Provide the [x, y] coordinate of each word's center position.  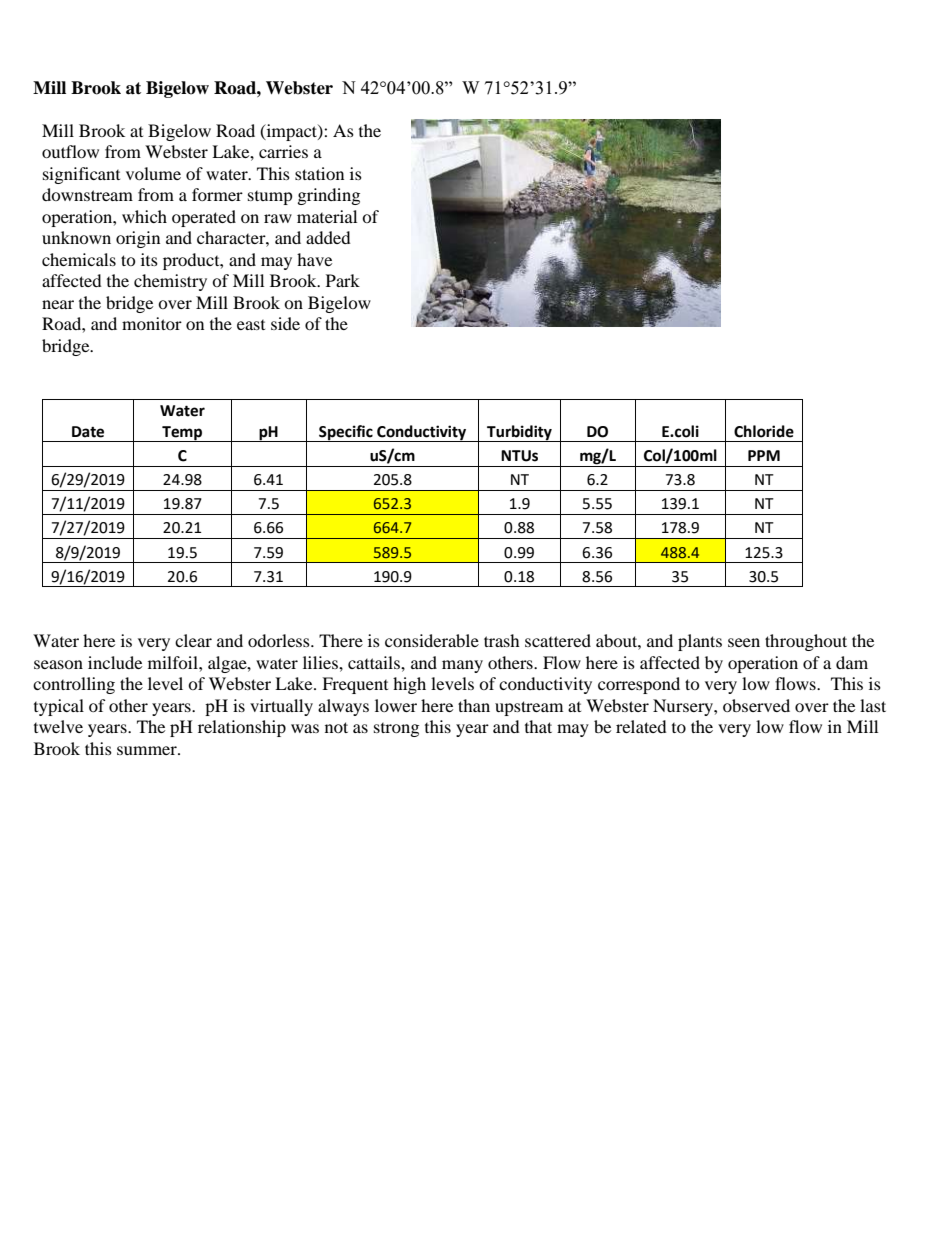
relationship [242, 728]
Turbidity [519, 433]
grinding [329, 196]
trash [502, 640]
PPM [764, 455]
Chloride [764, 431]
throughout [806, 642]
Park [343, 280]
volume [153, 173]
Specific [346, 433]
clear [193, 640]
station [319, 173]
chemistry [170, 282]
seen [744, 642]
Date [88, 432]
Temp [182, 434]
